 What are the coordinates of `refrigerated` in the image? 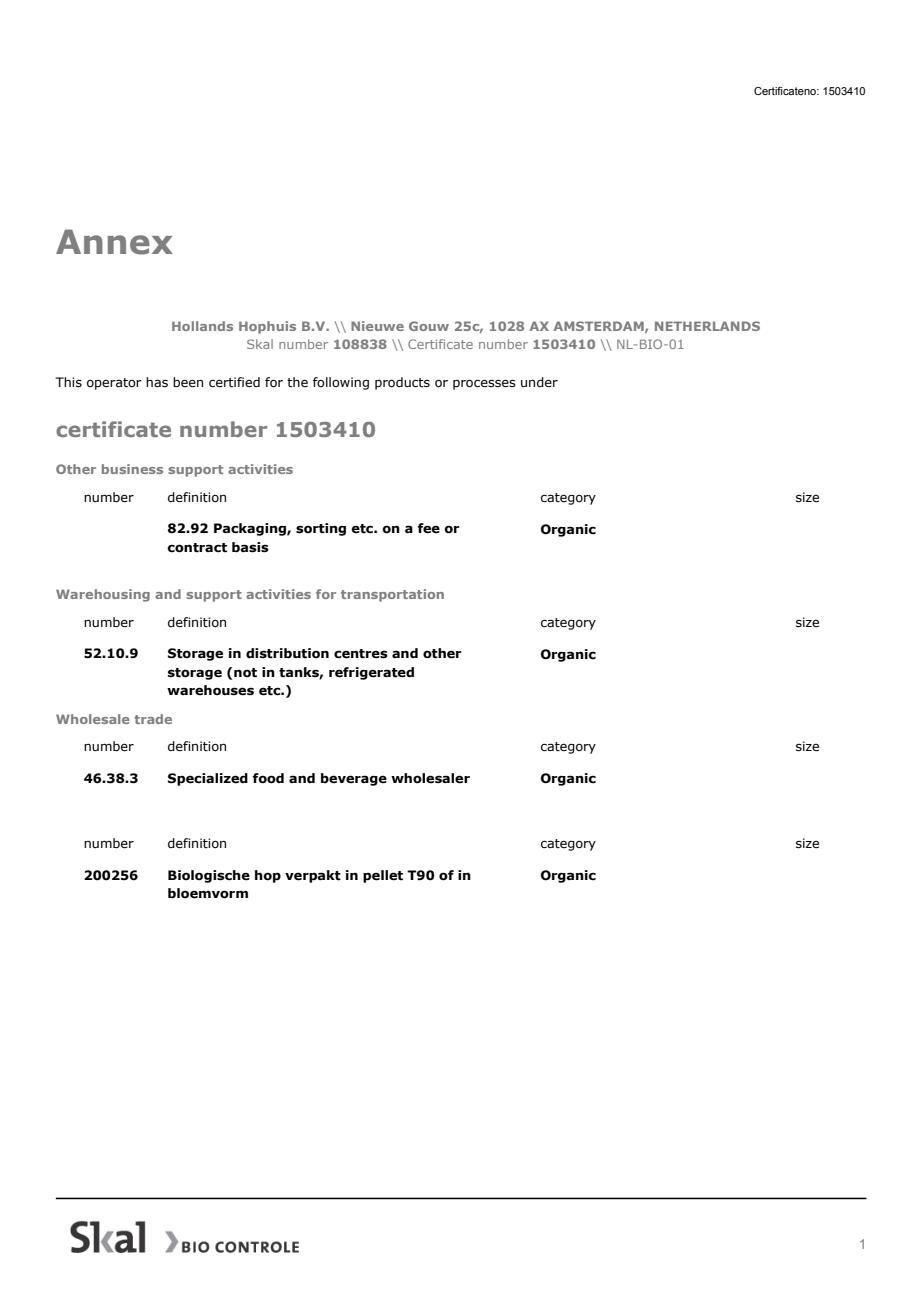 It's located at (371, 673).
